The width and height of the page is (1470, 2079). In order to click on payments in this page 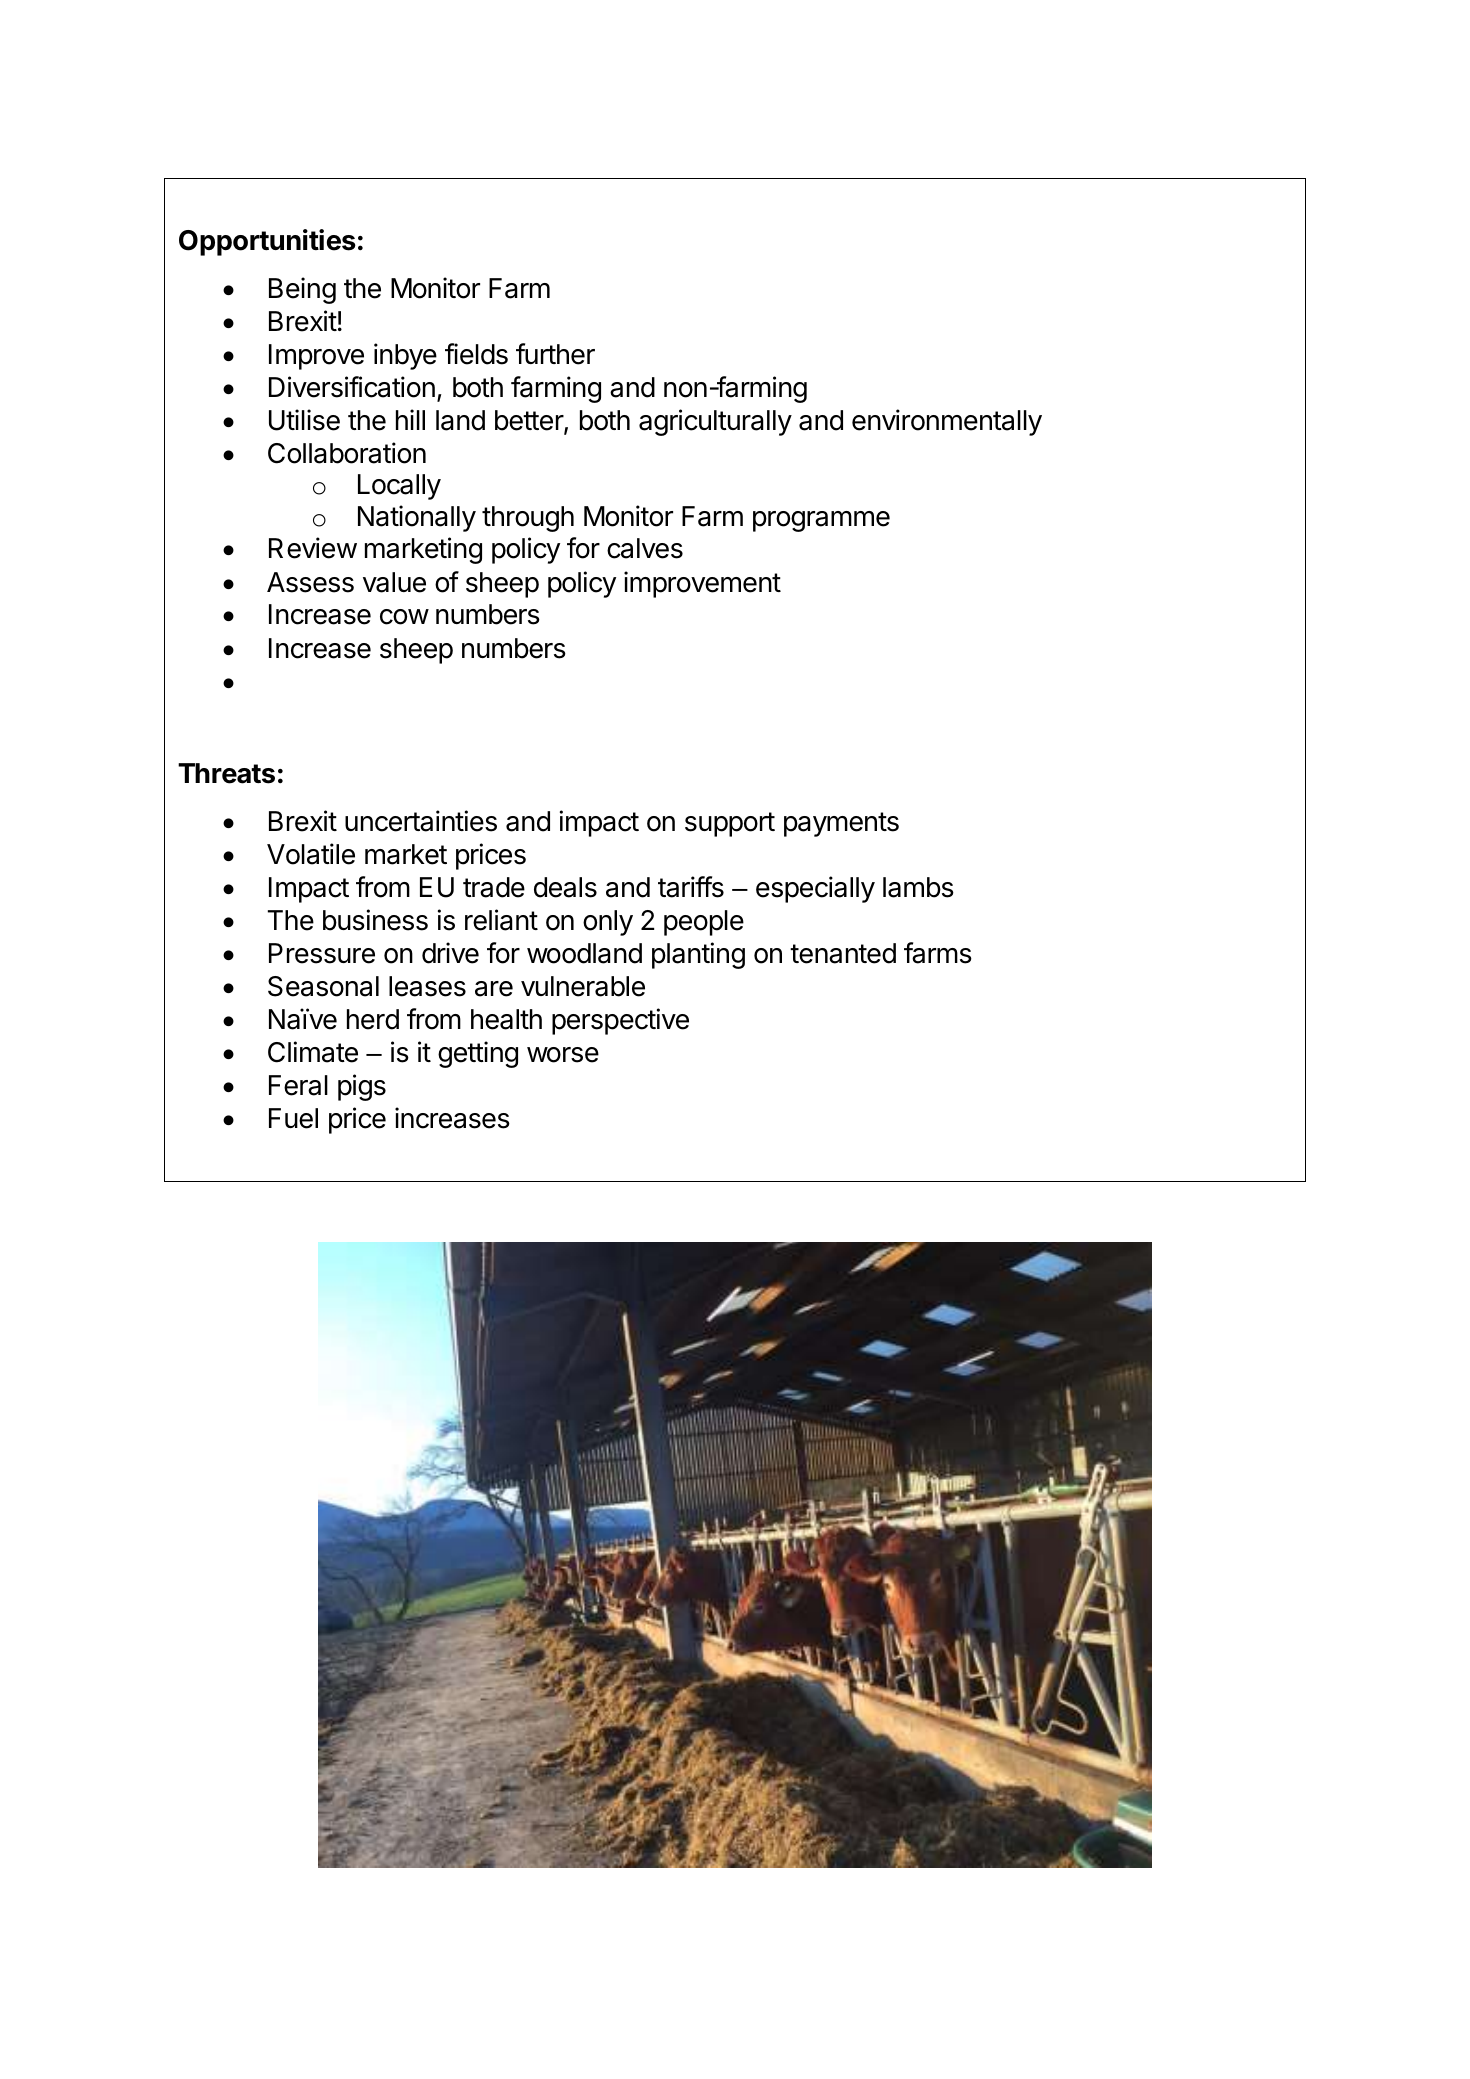, I will do `click(841, 824)`.
